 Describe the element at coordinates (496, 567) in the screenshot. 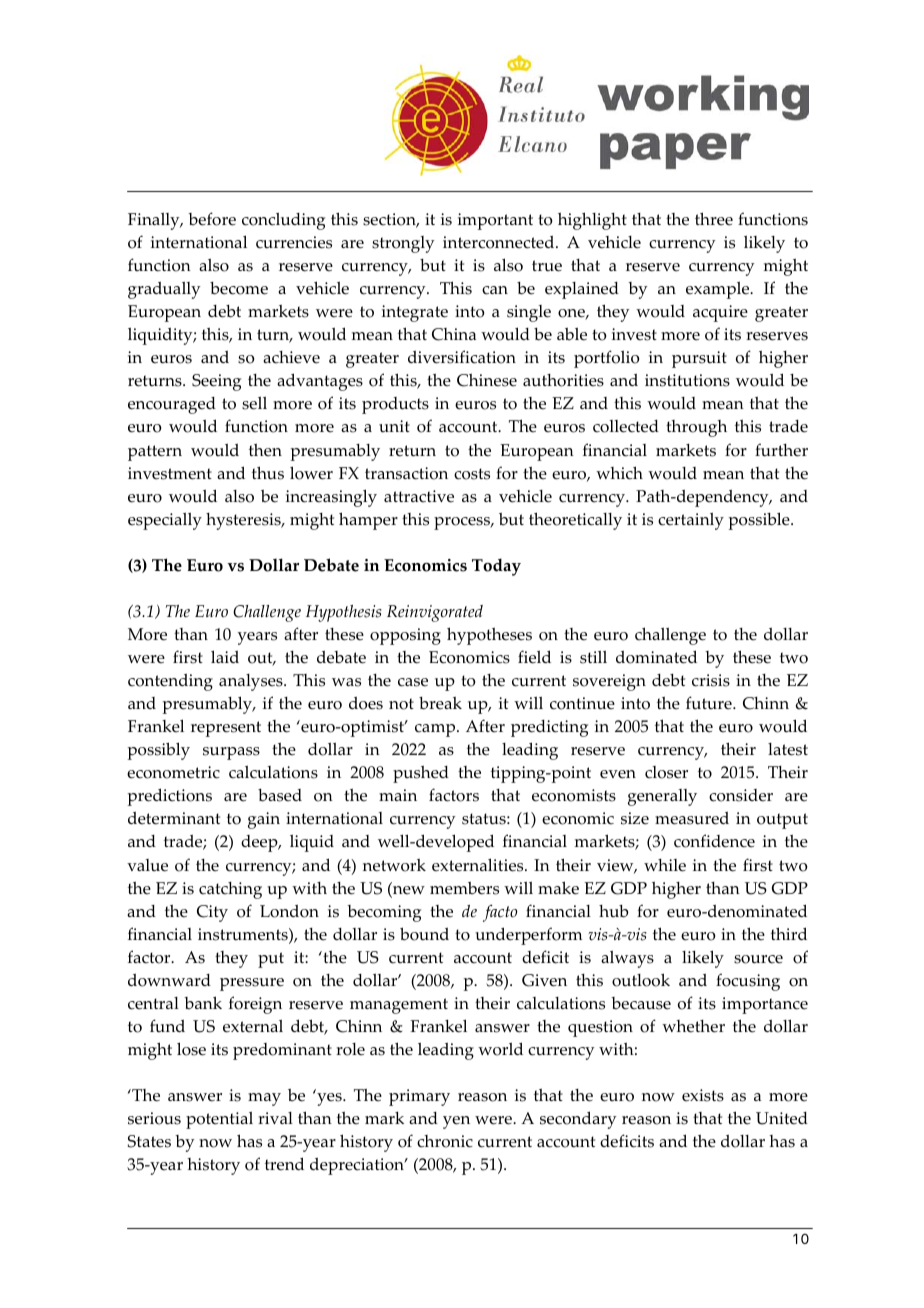

I see `Today` at that location.
